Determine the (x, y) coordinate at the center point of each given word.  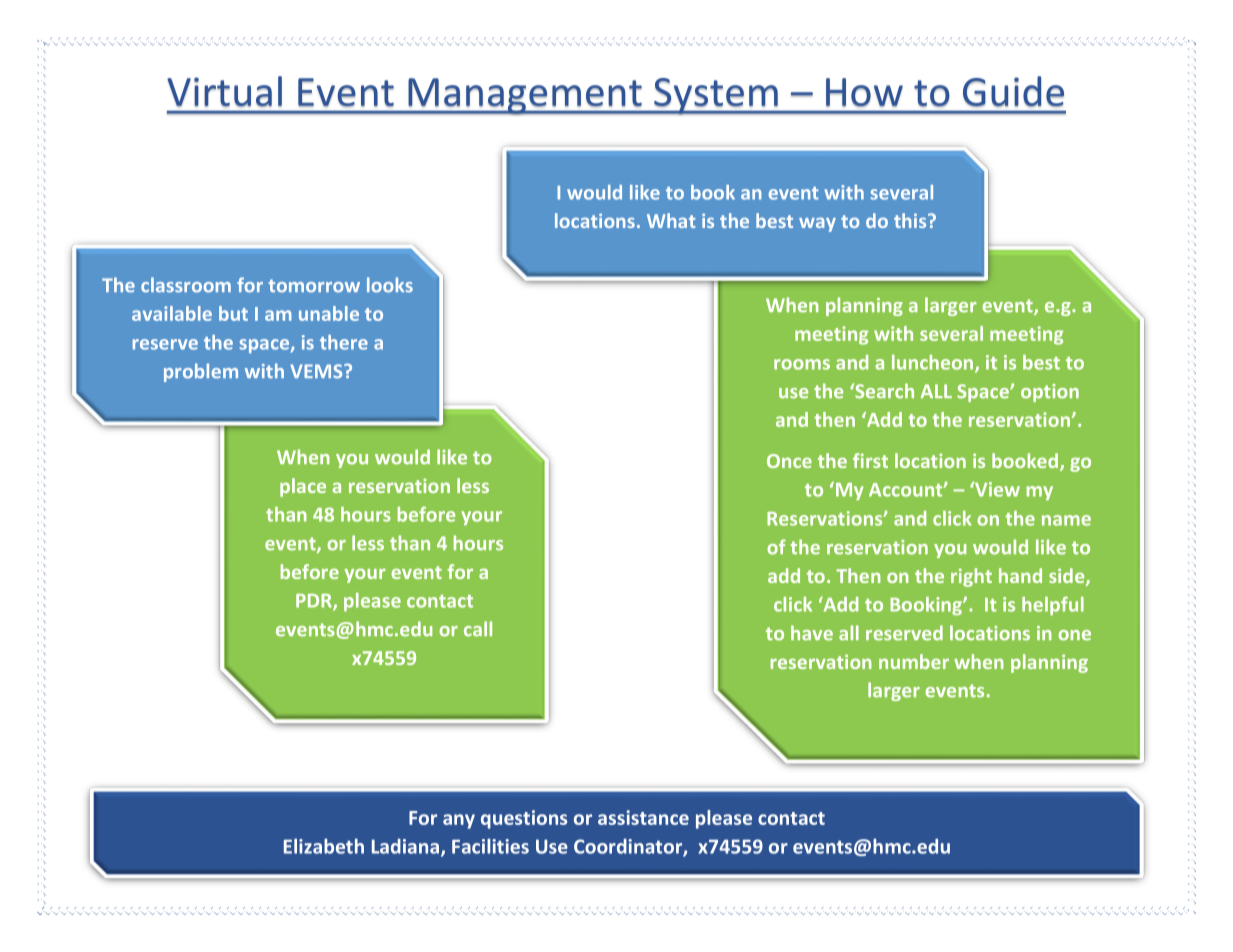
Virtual (224, 91)
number (914, 661)
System (716, 96)
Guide (1013, 91)
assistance (643, 817)
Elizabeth (324, 846)
